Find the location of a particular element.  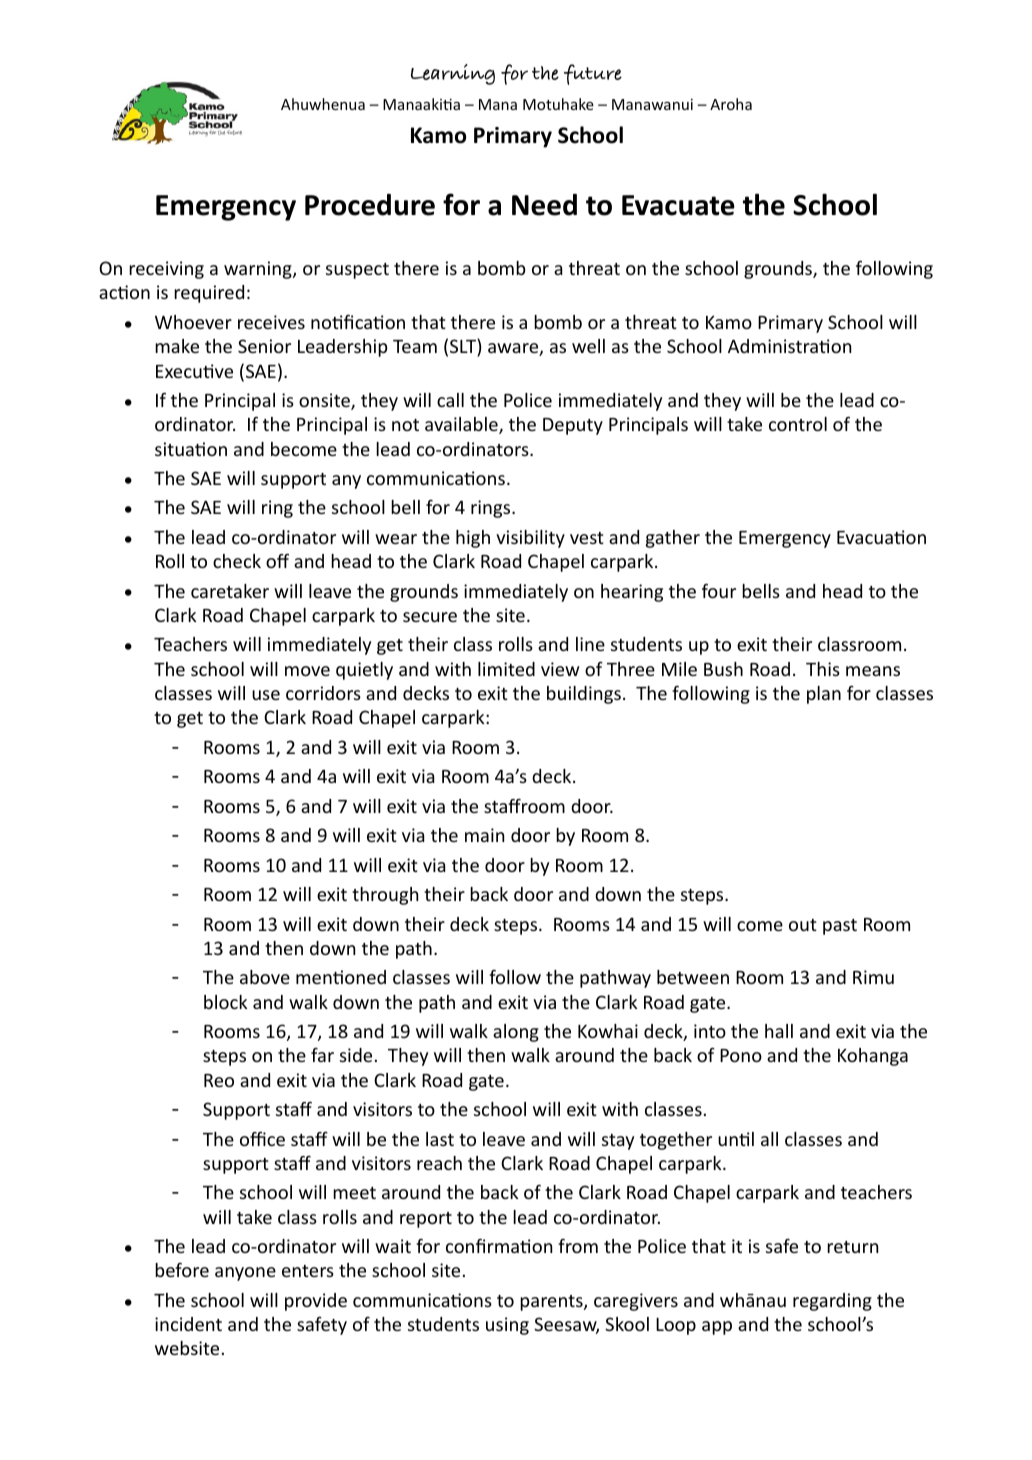

above is located at coordinates (265, 977).
